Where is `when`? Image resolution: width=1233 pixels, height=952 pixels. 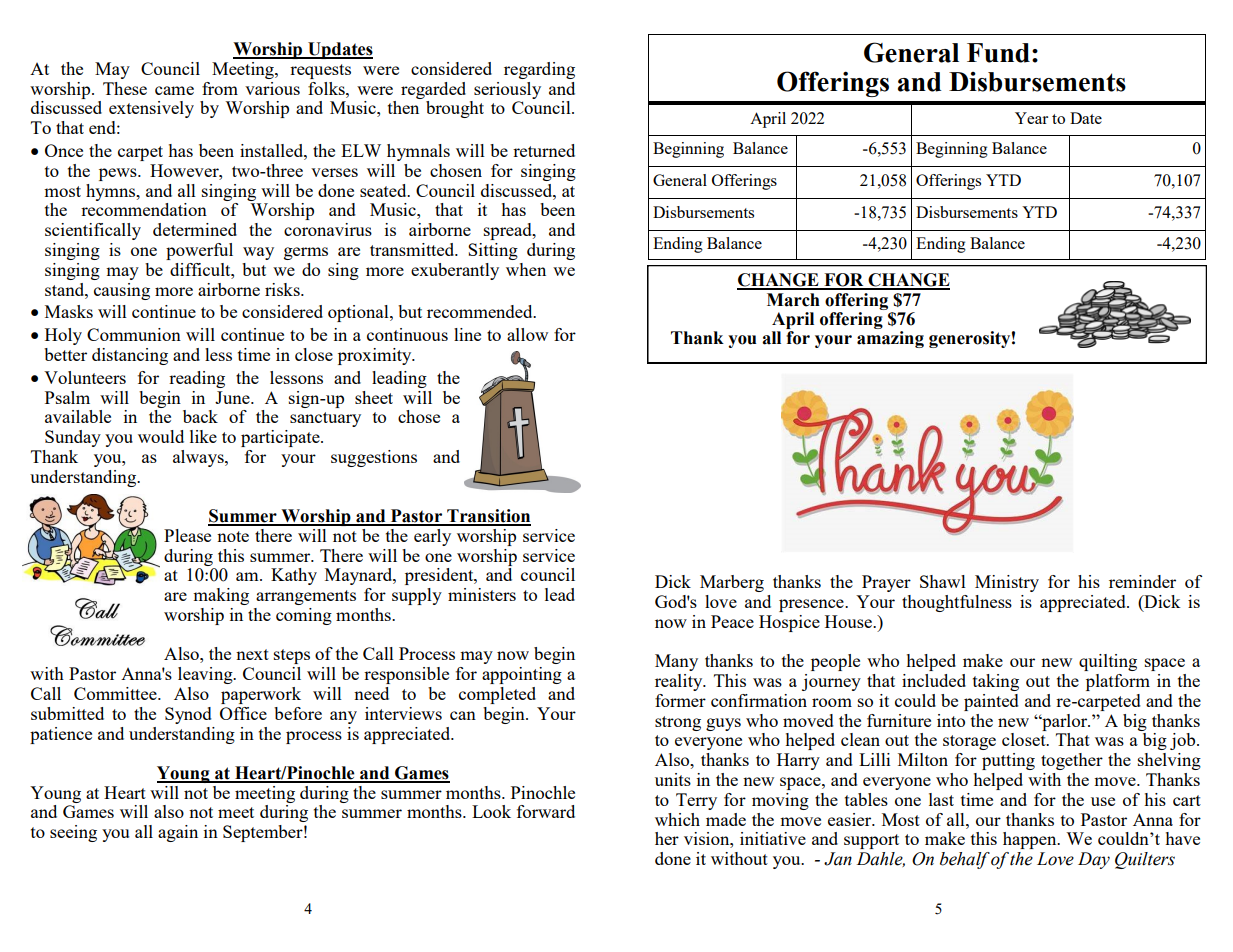 when is located at coordinates (526, 269).
